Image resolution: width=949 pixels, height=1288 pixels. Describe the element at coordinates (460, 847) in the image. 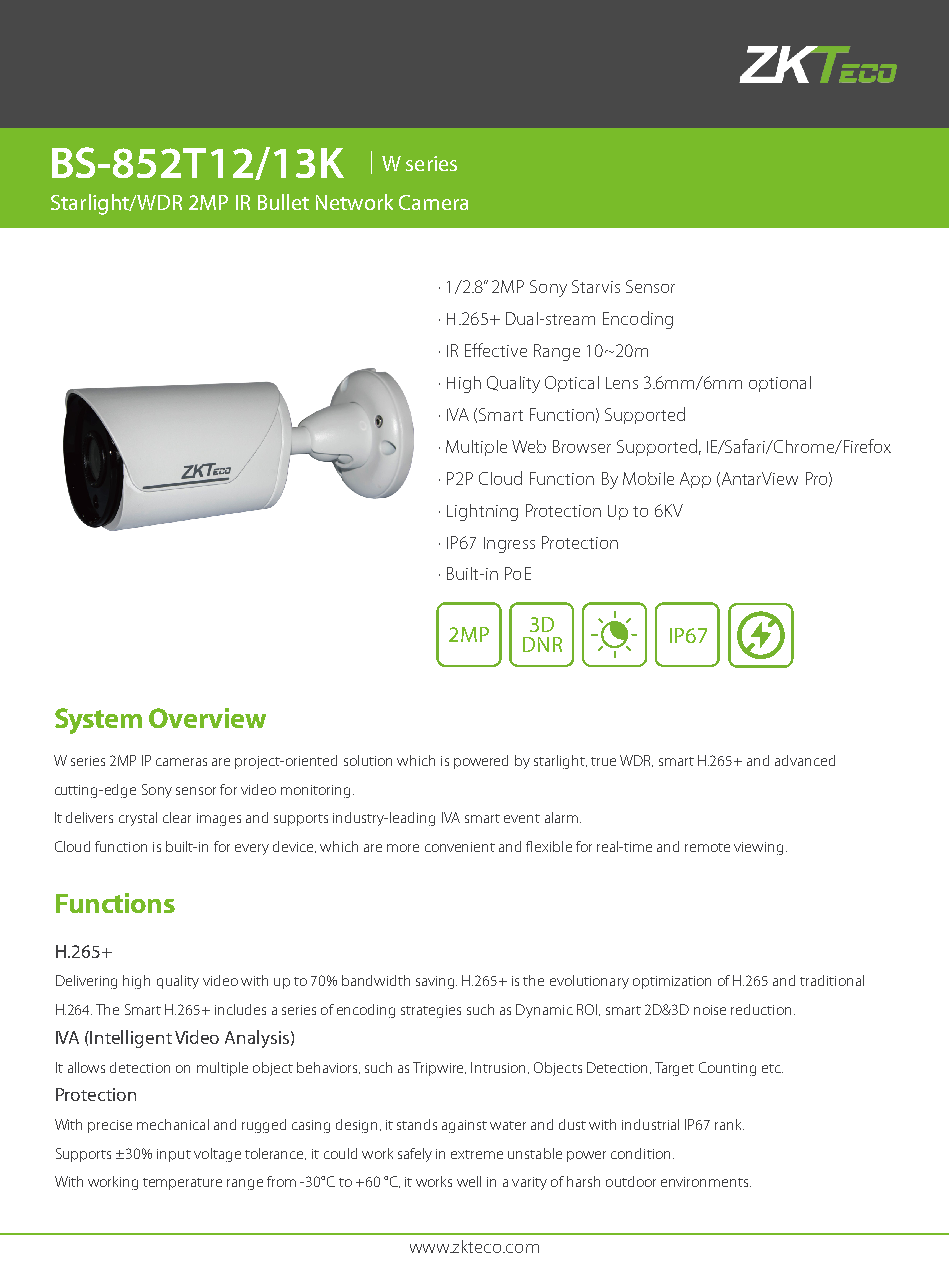

I see `convenient` at that location.
